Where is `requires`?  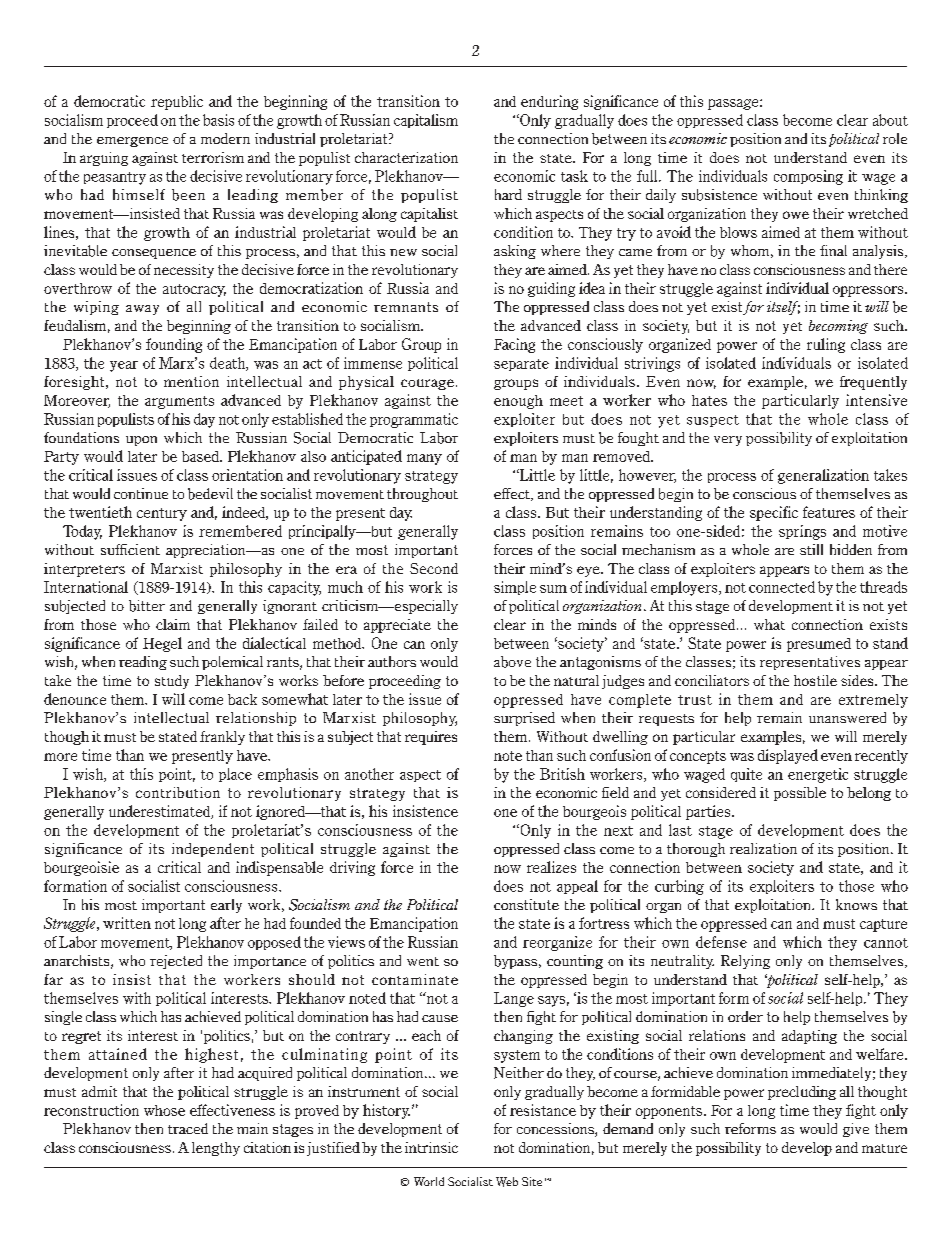
requires is located at coordinates (431, 738).
